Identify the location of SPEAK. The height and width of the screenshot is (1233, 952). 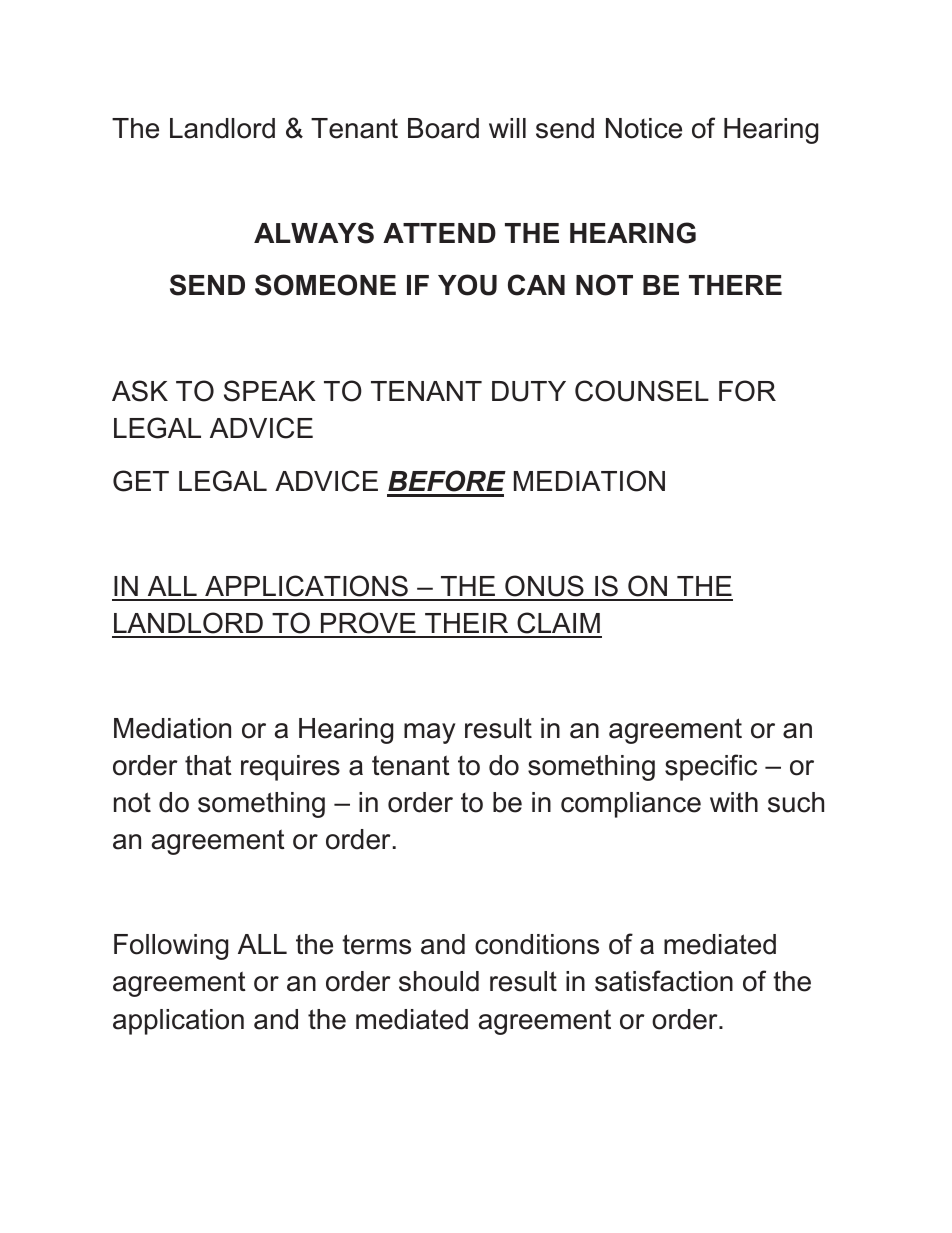
(270, 391).
